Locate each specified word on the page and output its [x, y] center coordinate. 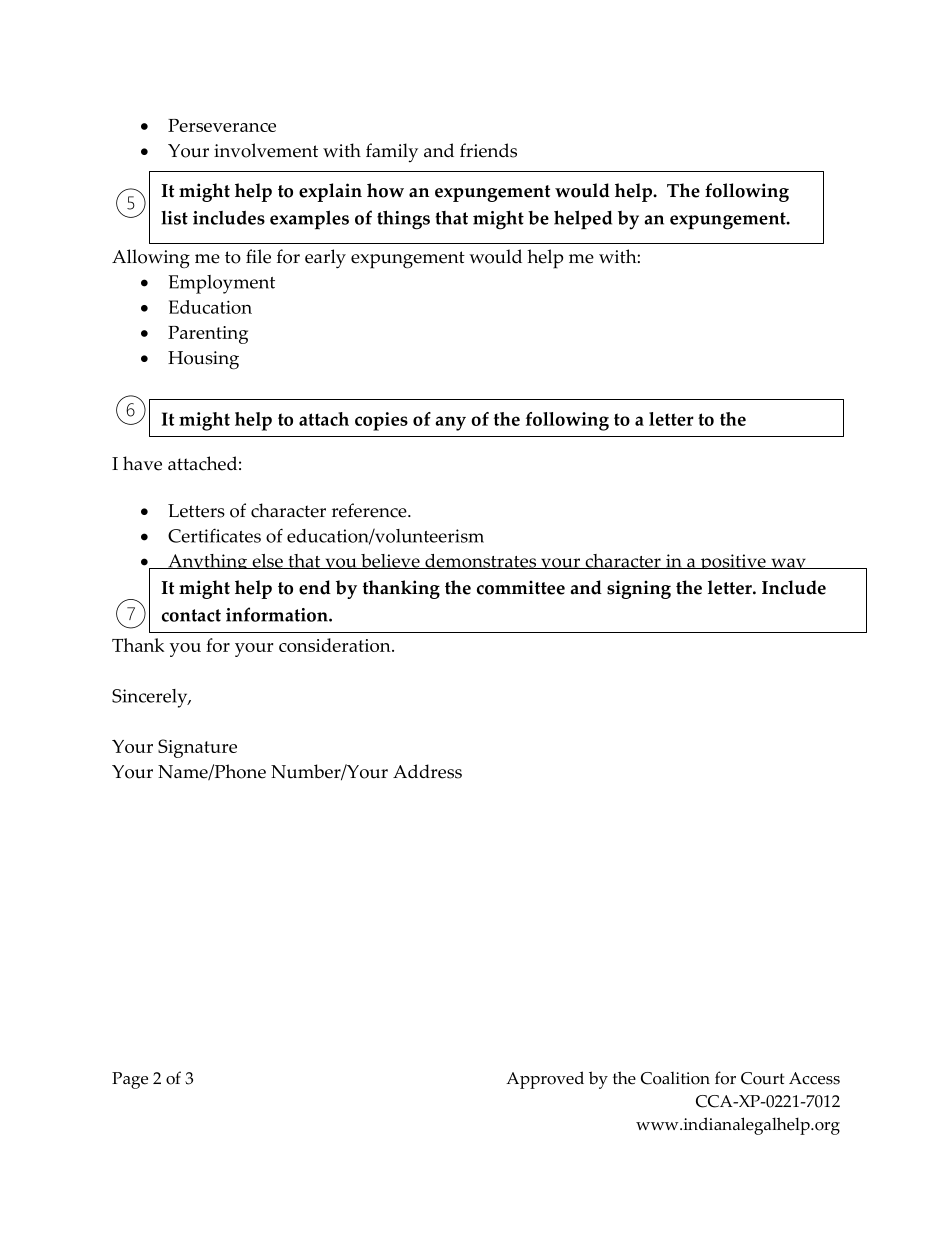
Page [130, 1080]
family [392, 153]
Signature [197, 748]
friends [488, 150]
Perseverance [222, 125]
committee [521, 587]
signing [639, 589]
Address [427, 771]
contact [191, 615]
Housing [203, 360]
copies [381, 421]
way [788, 563]
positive [733, 561]
